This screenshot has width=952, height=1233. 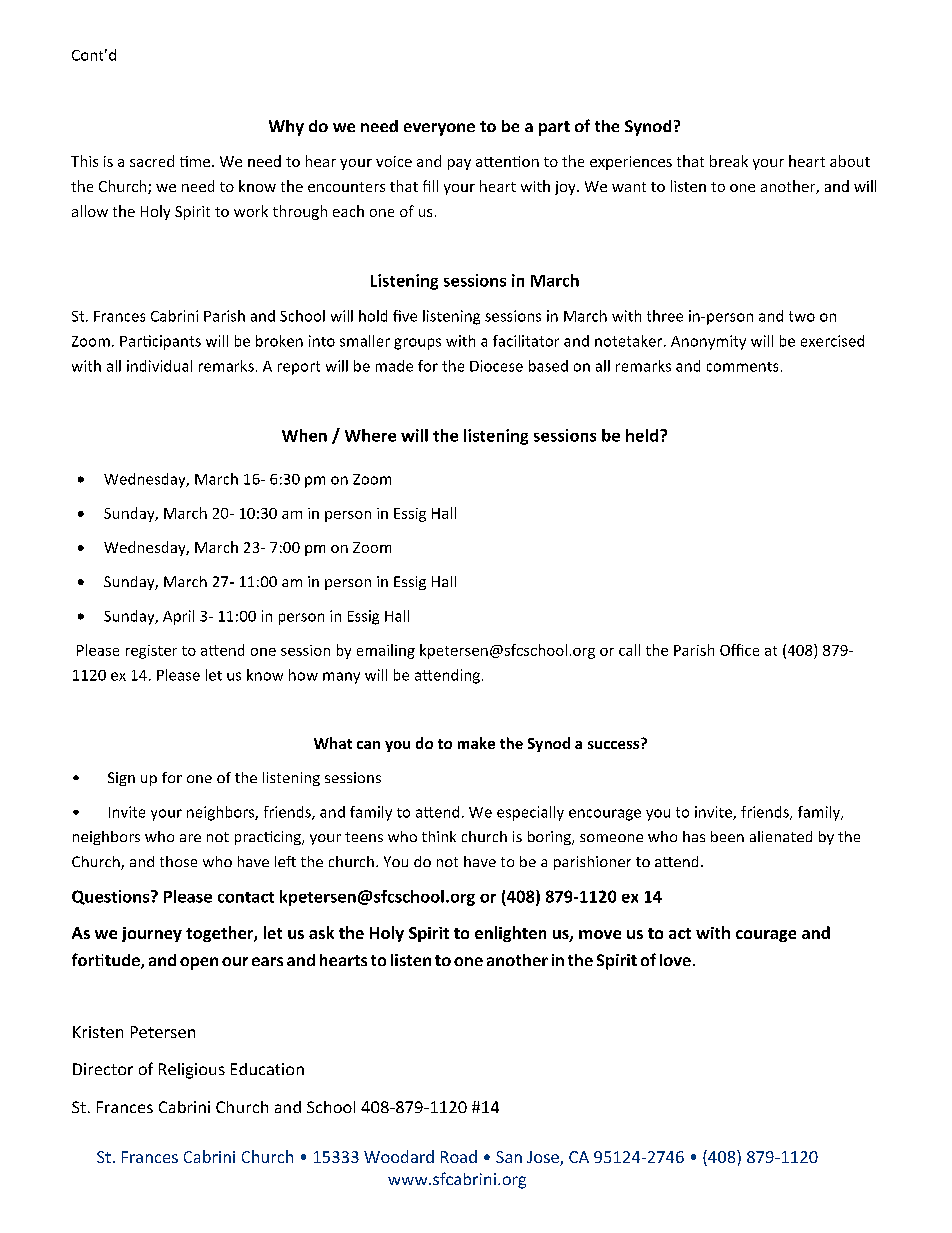 What do you see at coordinates (459, 164) in the screenshot?
I see `pay` at bounding box center [459, 164].
